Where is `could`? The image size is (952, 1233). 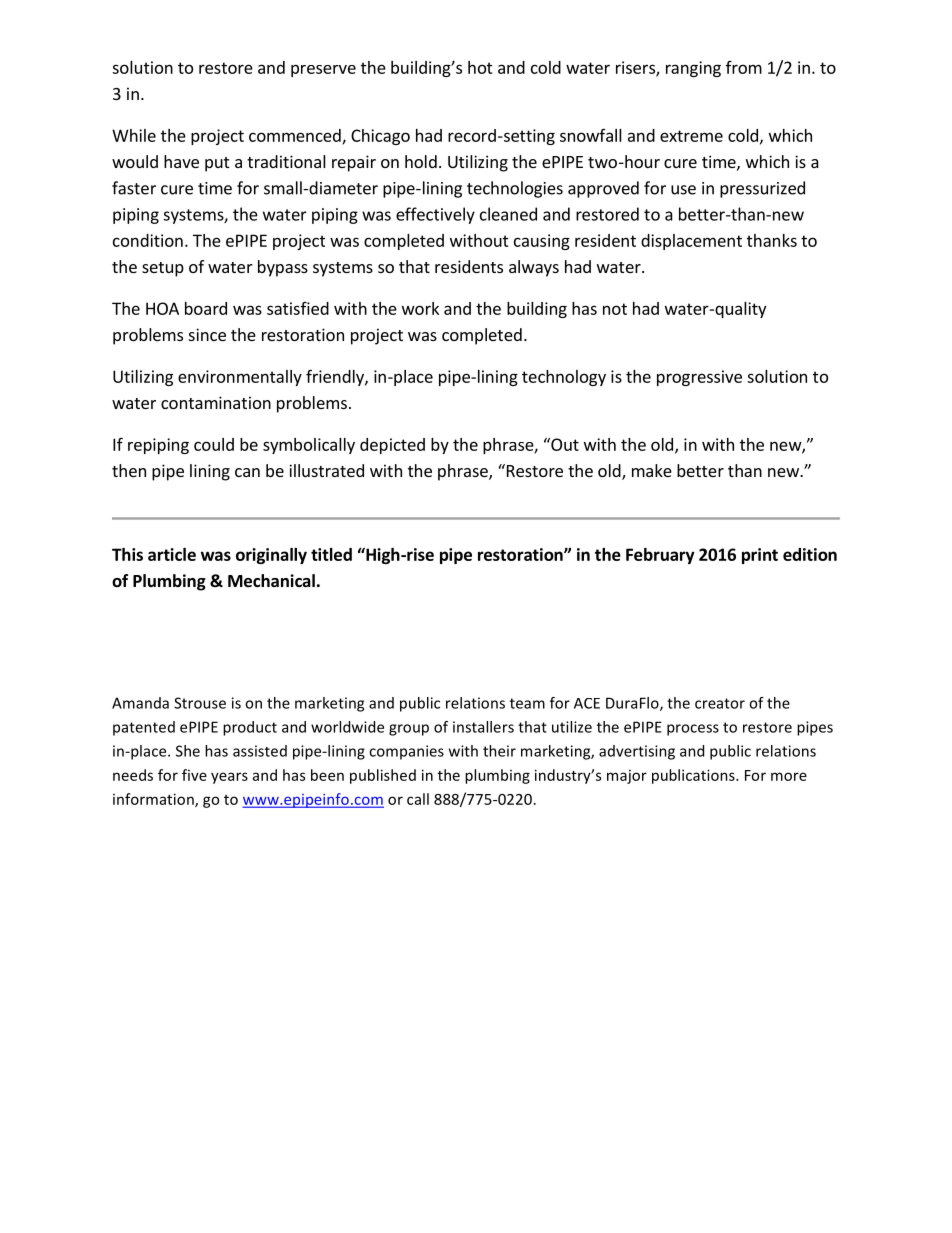
could is located at coordinates (214, 444).
